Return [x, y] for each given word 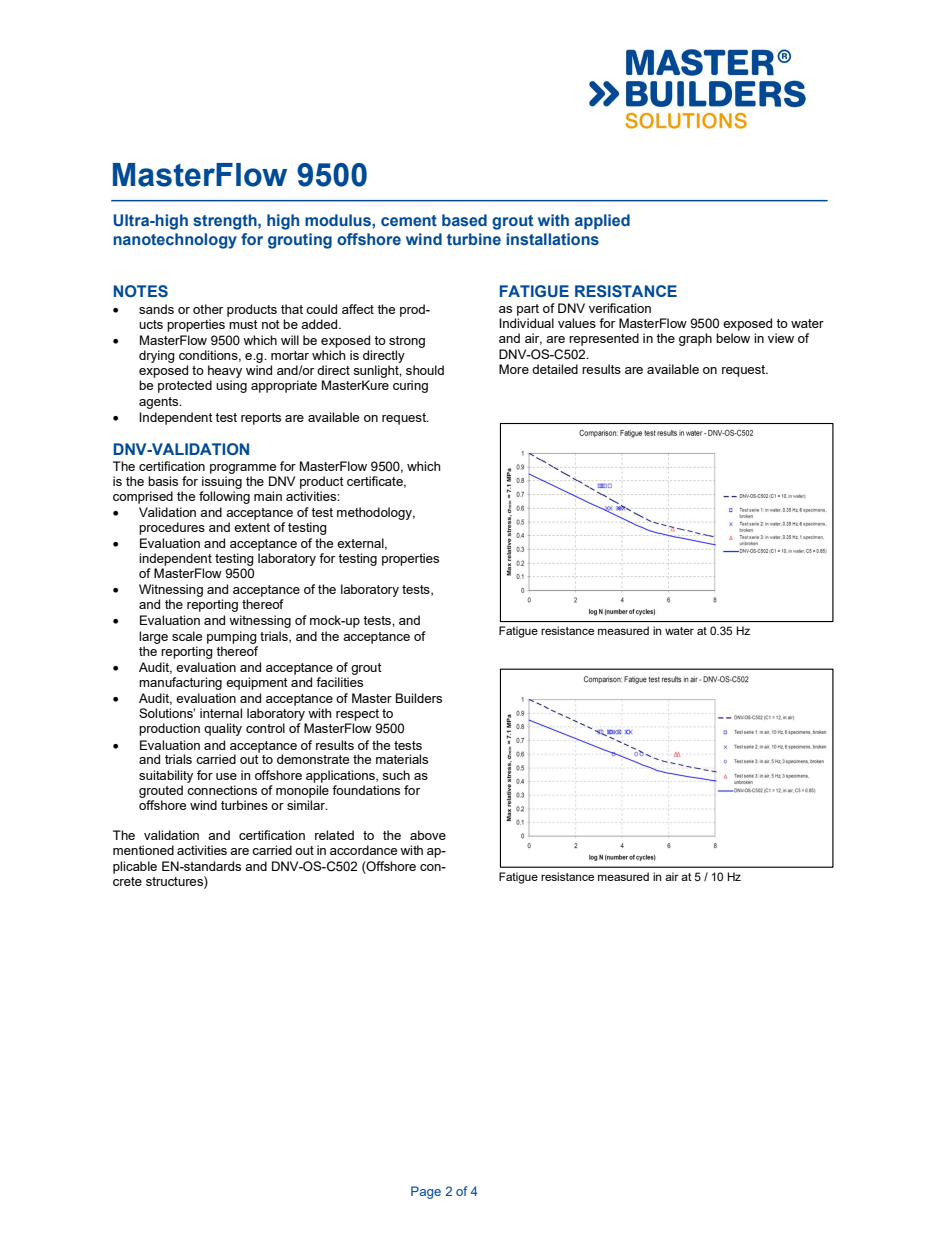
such [396, 775]
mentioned [143, 850]
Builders [419, 698]
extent [252, 527]
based [464, 220]
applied [602, 222]
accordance [363, 850]
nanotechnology [175, 241]
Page [426, 1192]
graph [695, 339]
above [428, 835]
